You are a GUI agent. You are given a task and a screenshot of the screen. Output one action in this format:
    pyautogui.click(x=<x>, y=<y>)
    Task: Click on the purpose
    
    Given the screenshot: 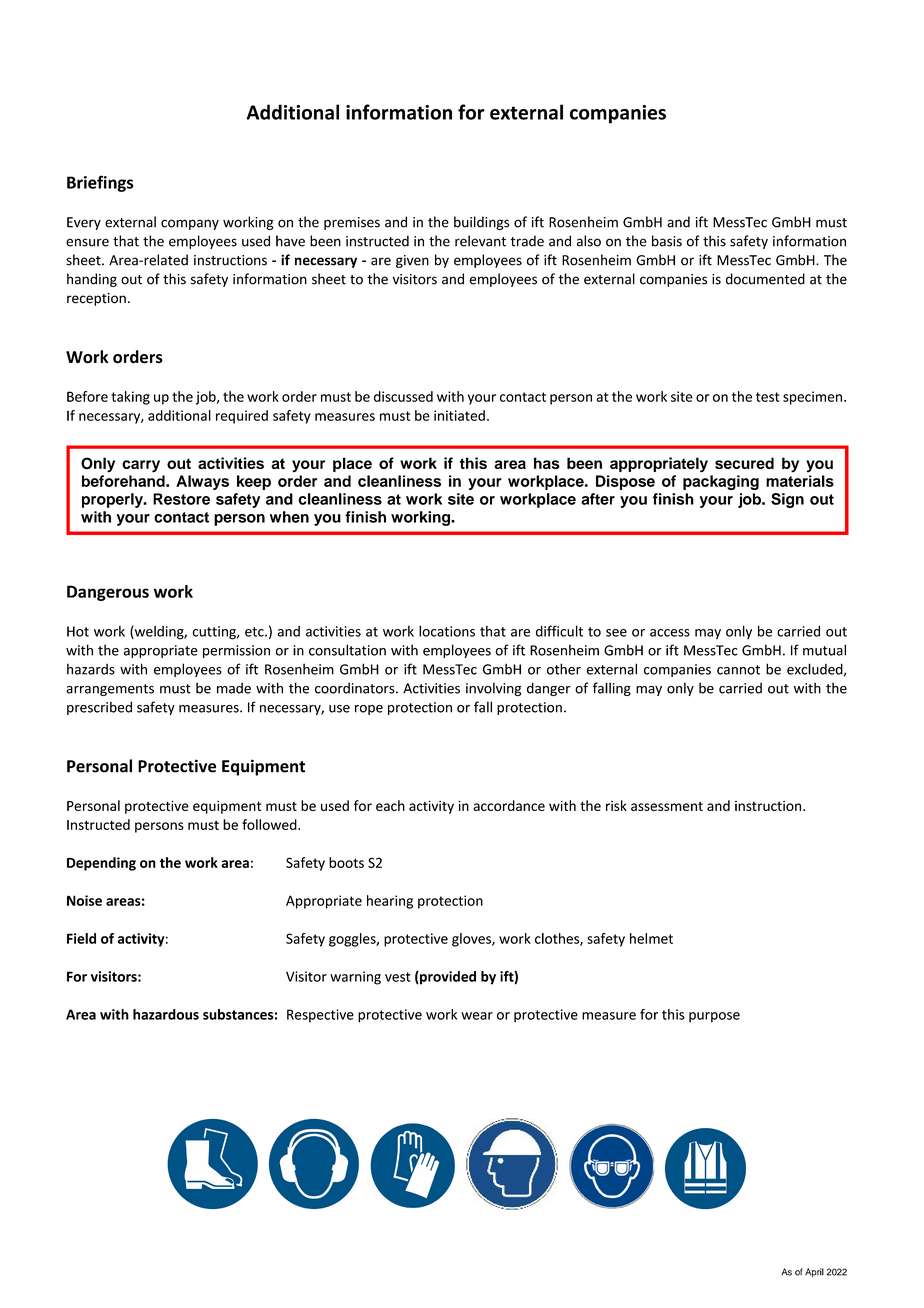 What is the action you would take?
    pyautogui.click(x=714, y=1017)
